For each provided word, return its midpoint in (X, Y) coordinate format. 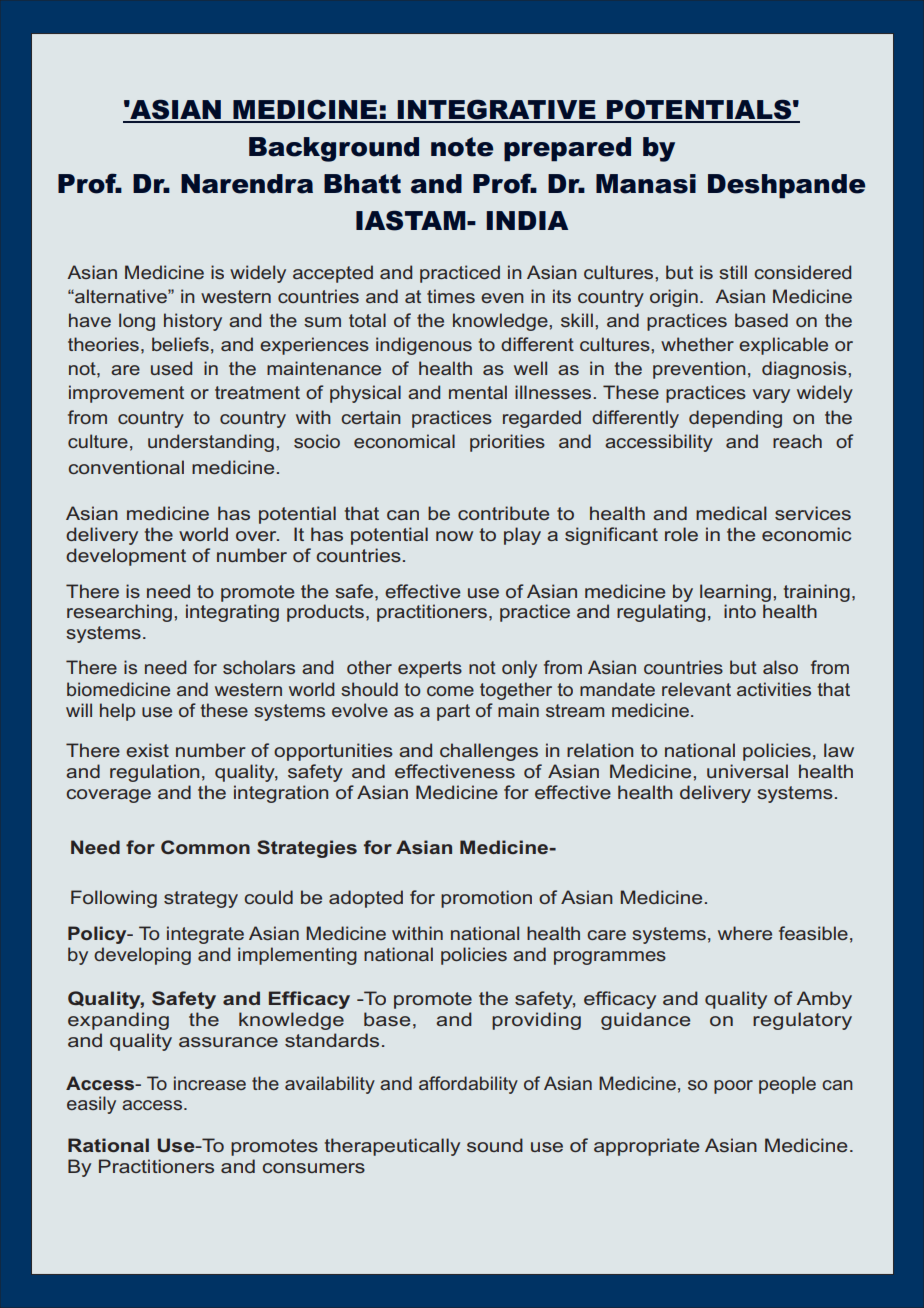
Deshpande (786, 186)
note (462, 147)
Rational (108, 1145)
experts (430, 669)
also (780, 667)
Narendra (247, 184)
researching (119, 613)
